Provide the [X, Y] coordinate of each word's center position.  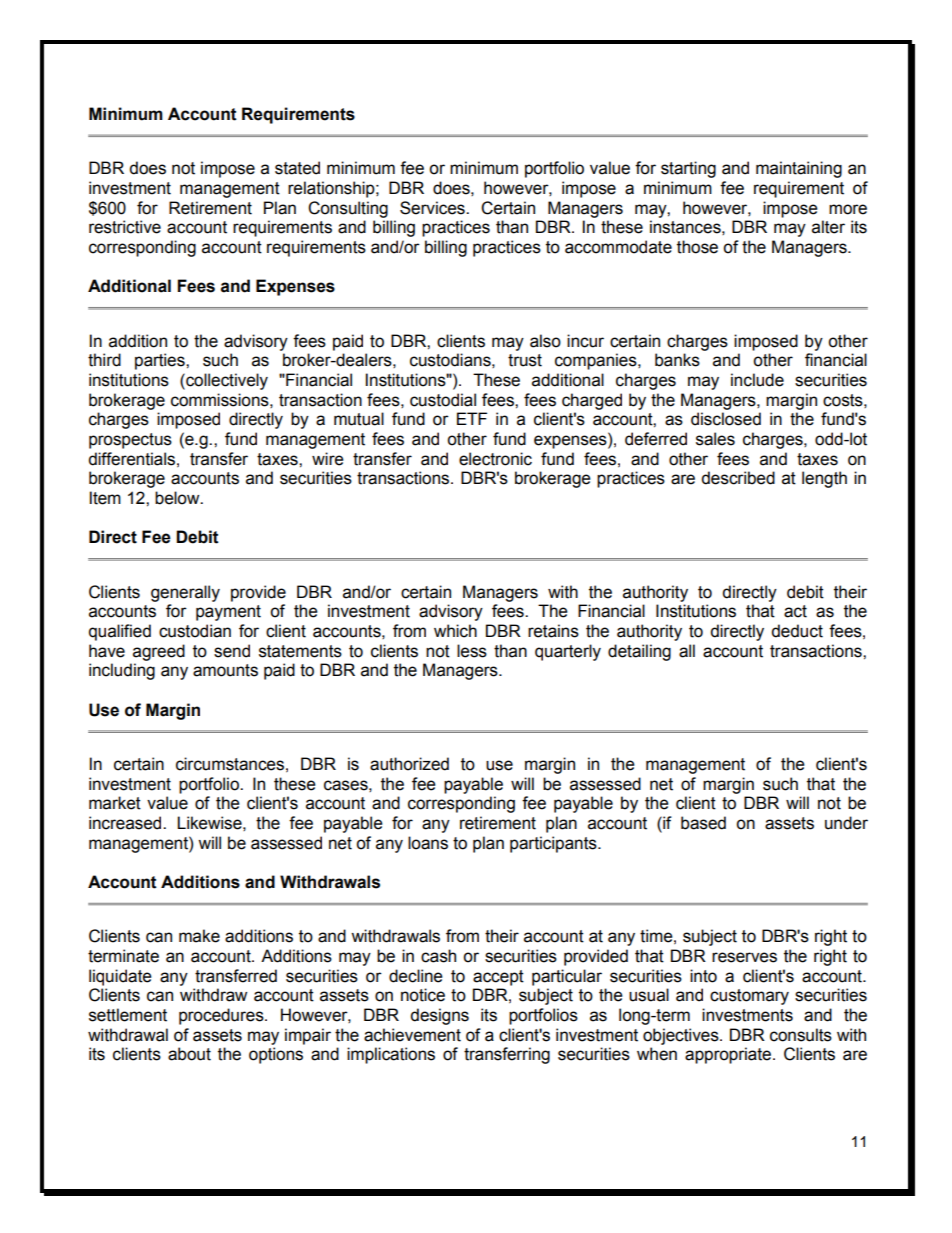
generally [185, 593]
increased [126, 823]
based [703, 823]
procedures [222, 1016]
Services [433, 208]
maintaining [799, 169]
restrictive [125, 227]
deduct [797, 631]
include [757, 380]
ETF [472, 418]
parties [161, 361]
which [455, 631]
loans [428, 843]
